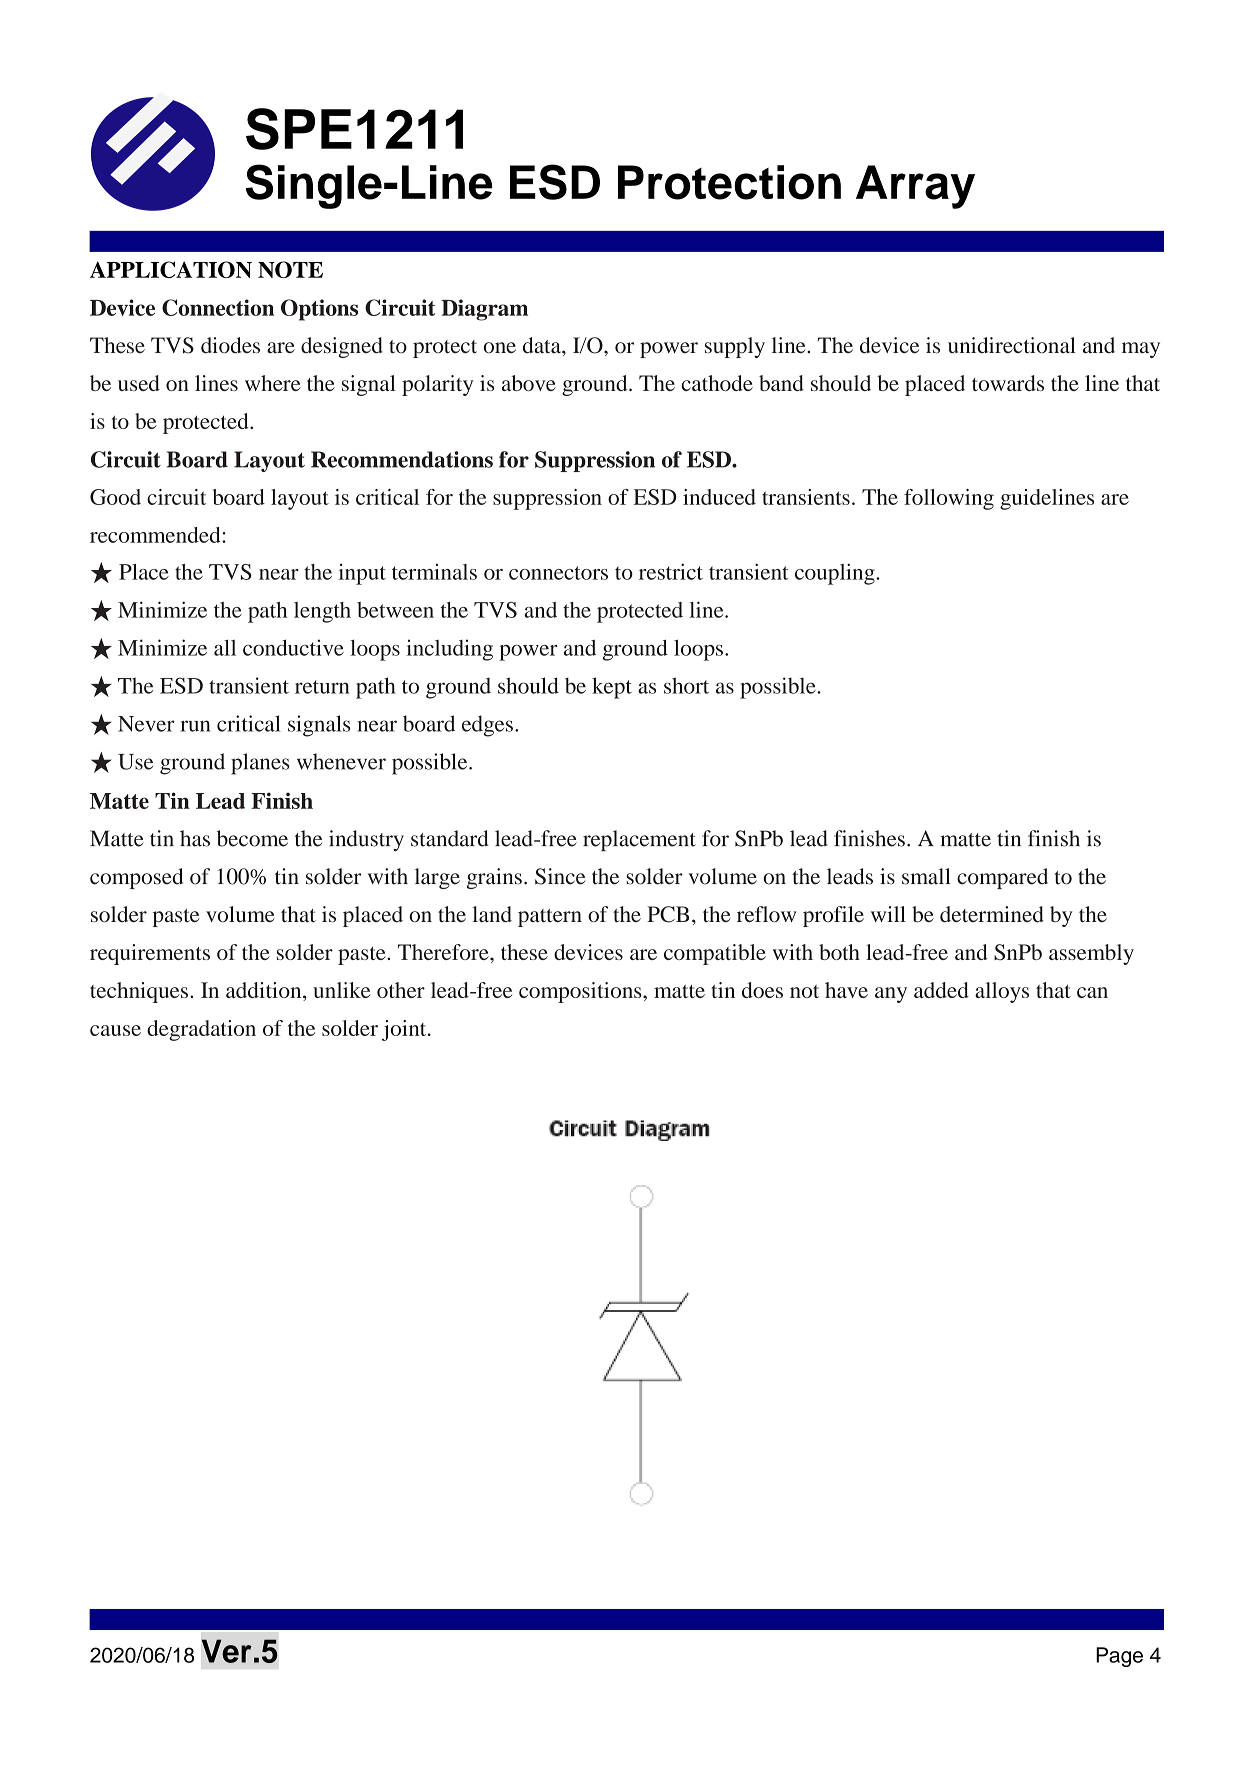 The image size is (1254, 1774). I want to click on Array, so click(915, 187).
